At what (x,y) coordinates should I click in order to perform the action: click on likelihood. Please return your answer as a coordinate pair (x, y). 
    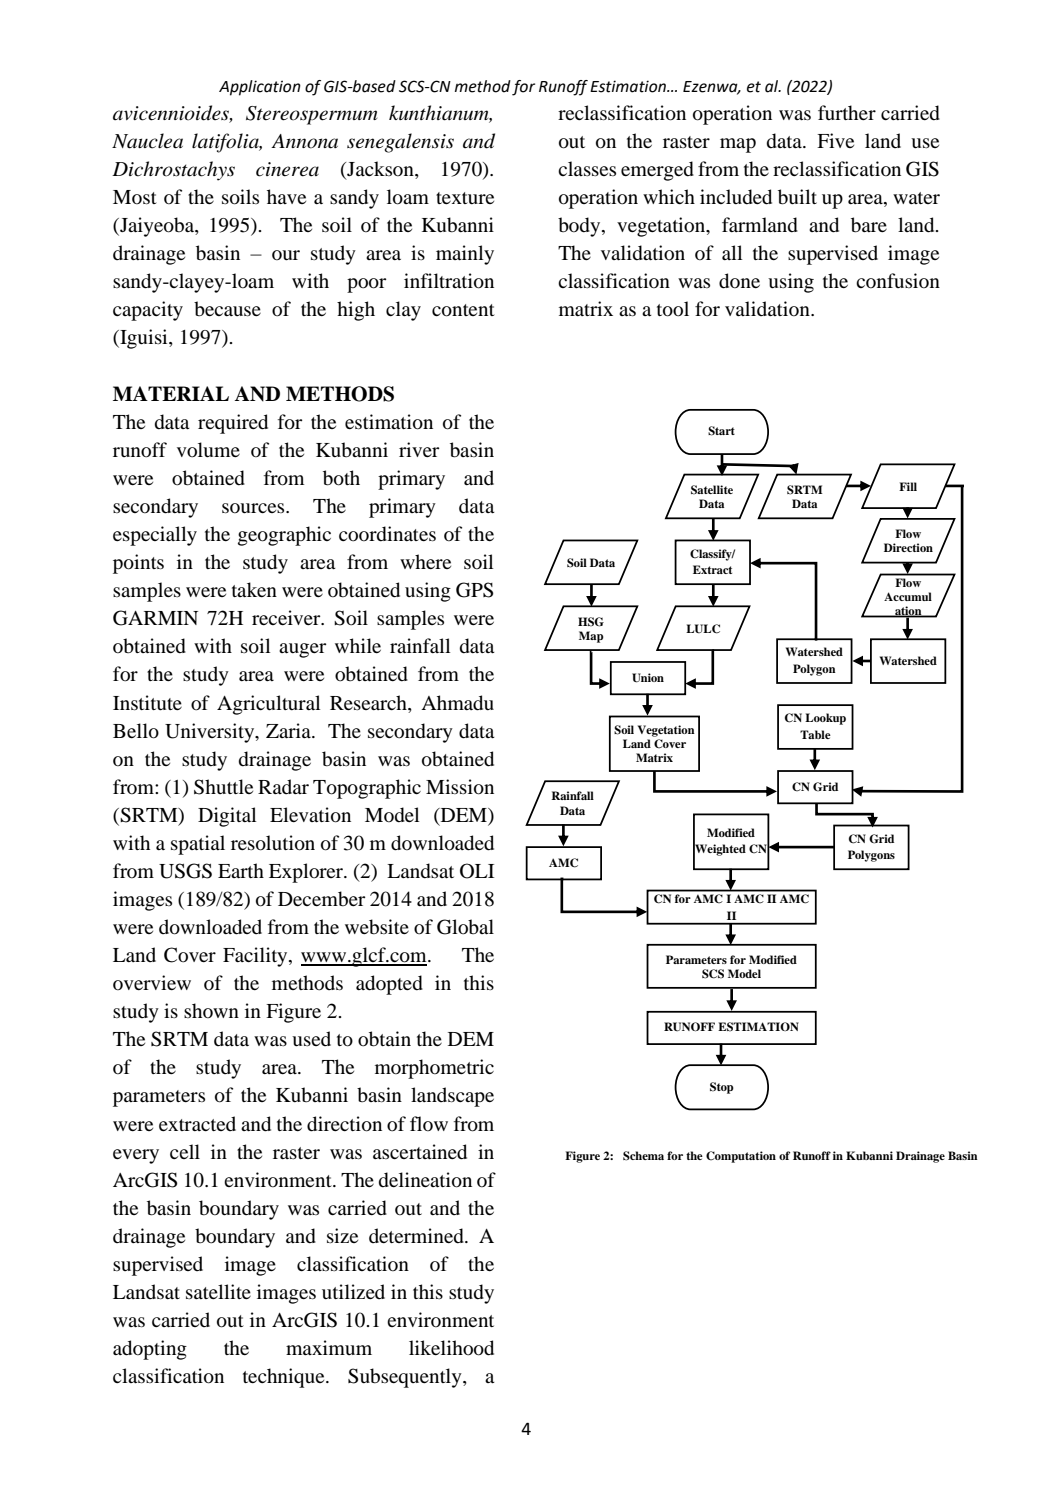
    Looking at the image, I should click on (451, 1348).
